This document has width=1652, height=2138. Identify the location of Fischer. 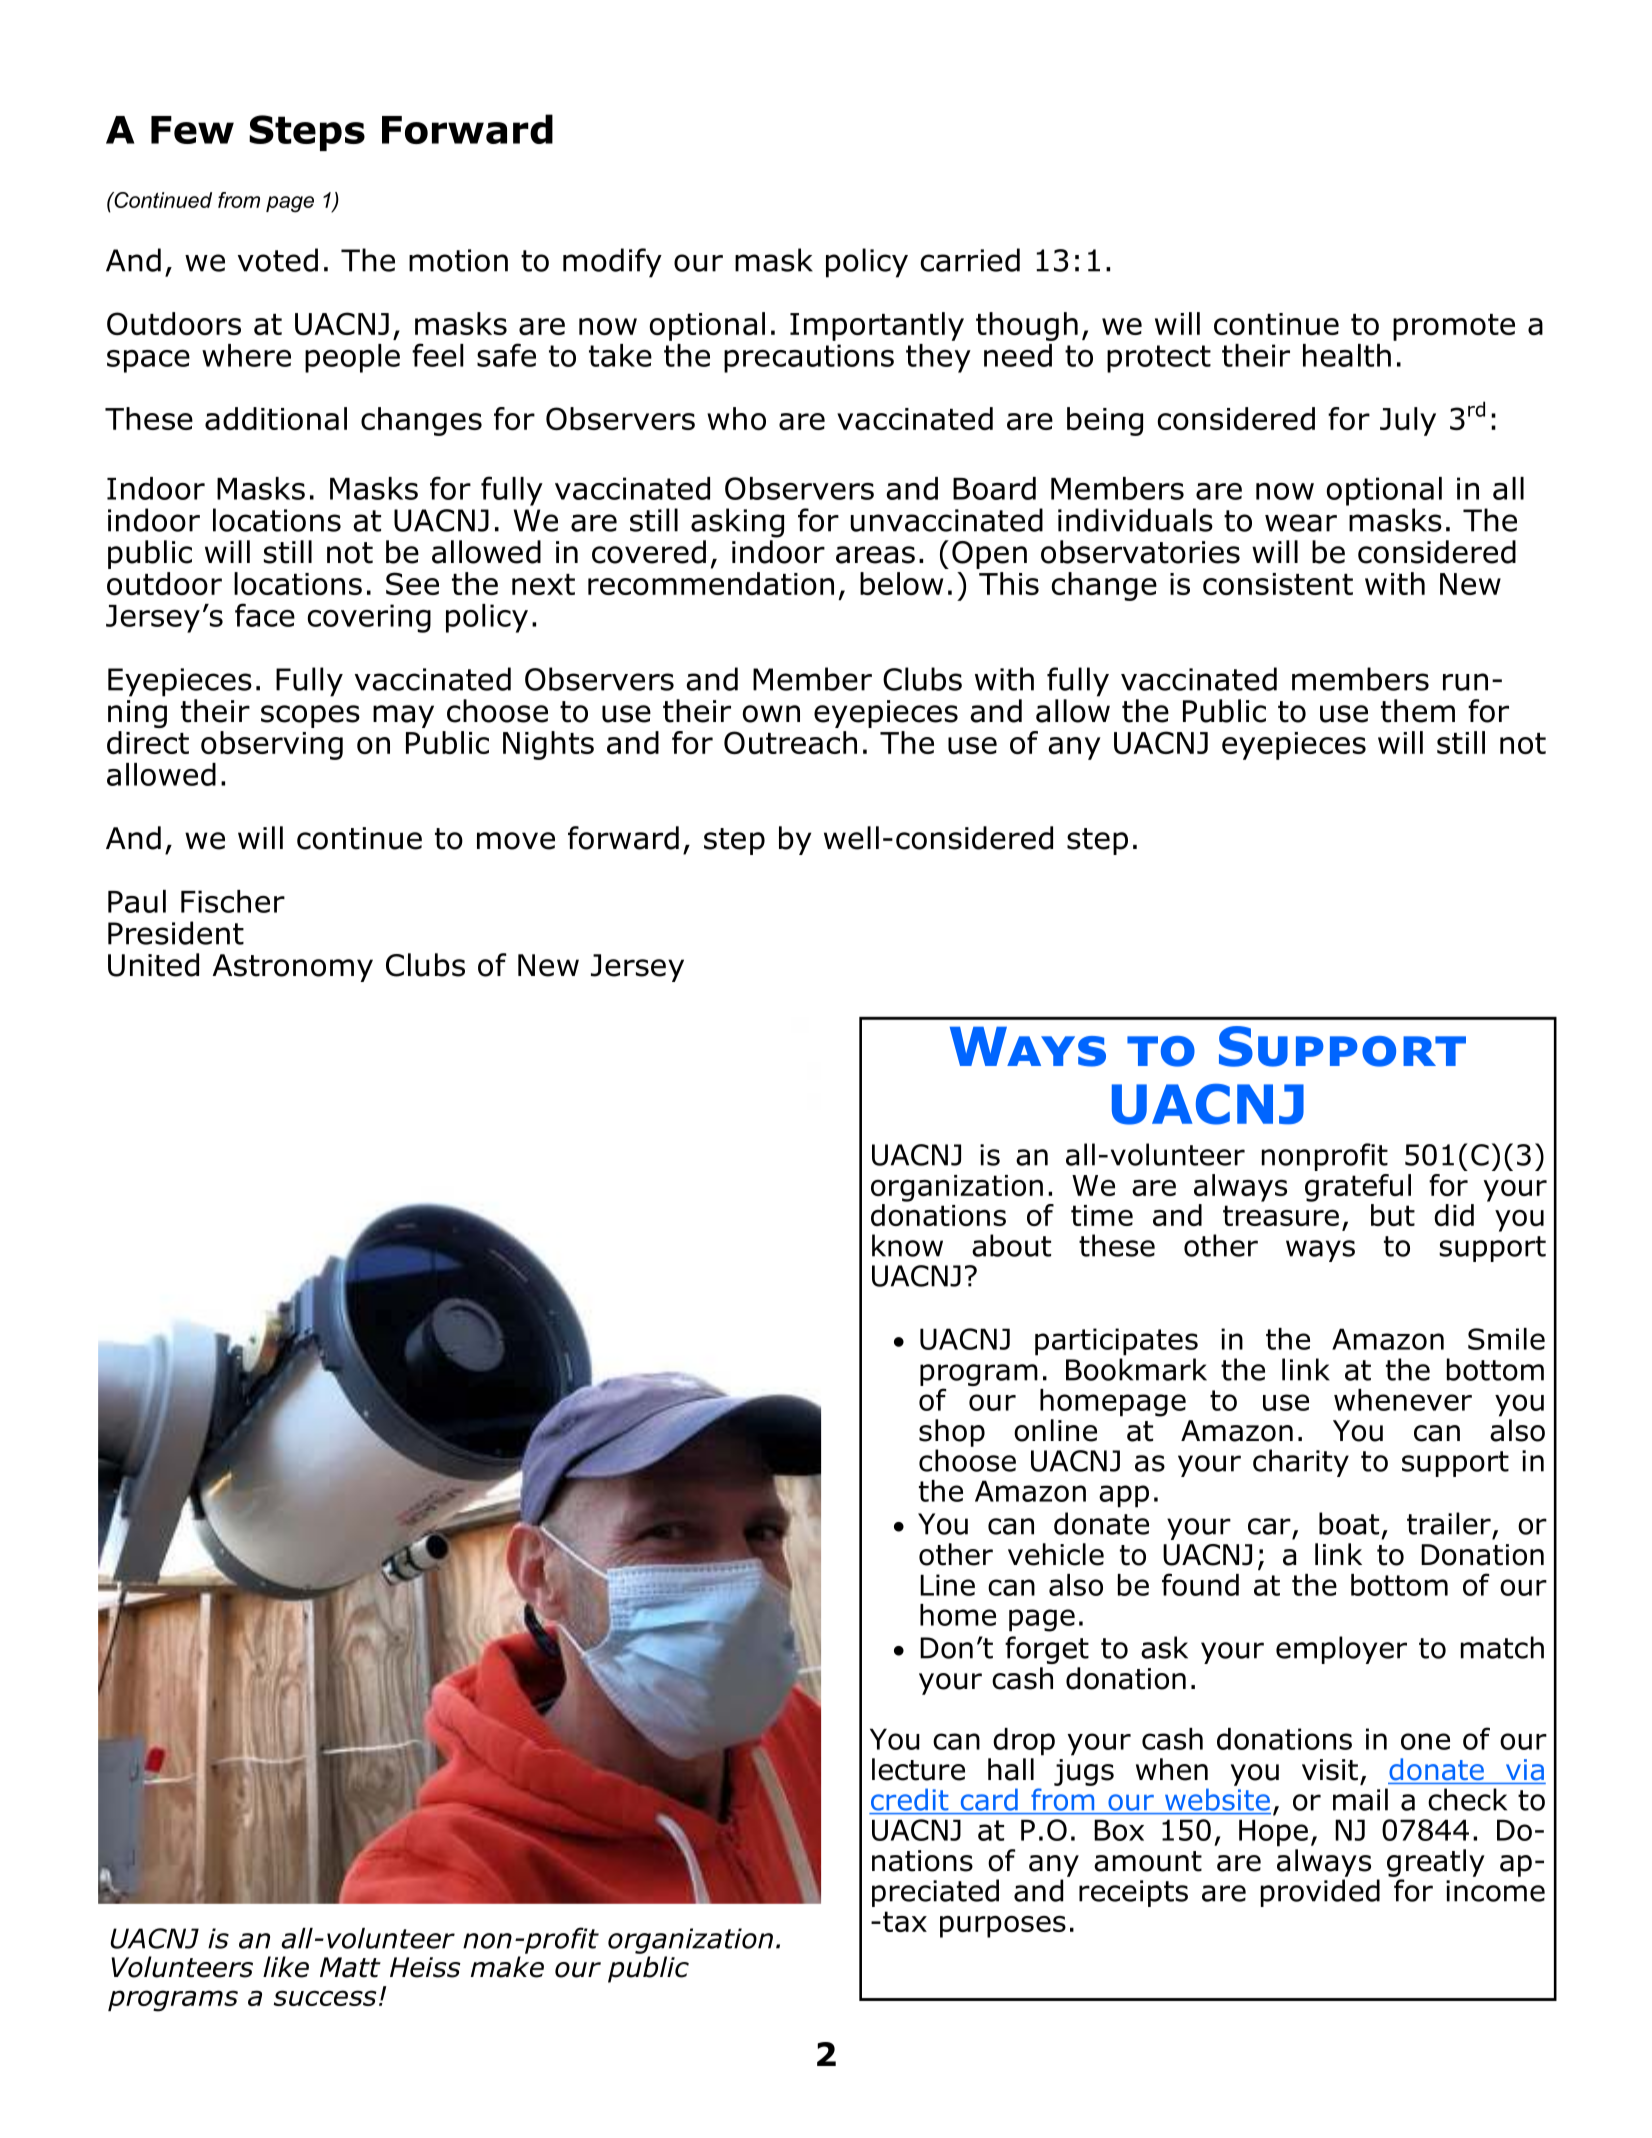
(233, 901).
